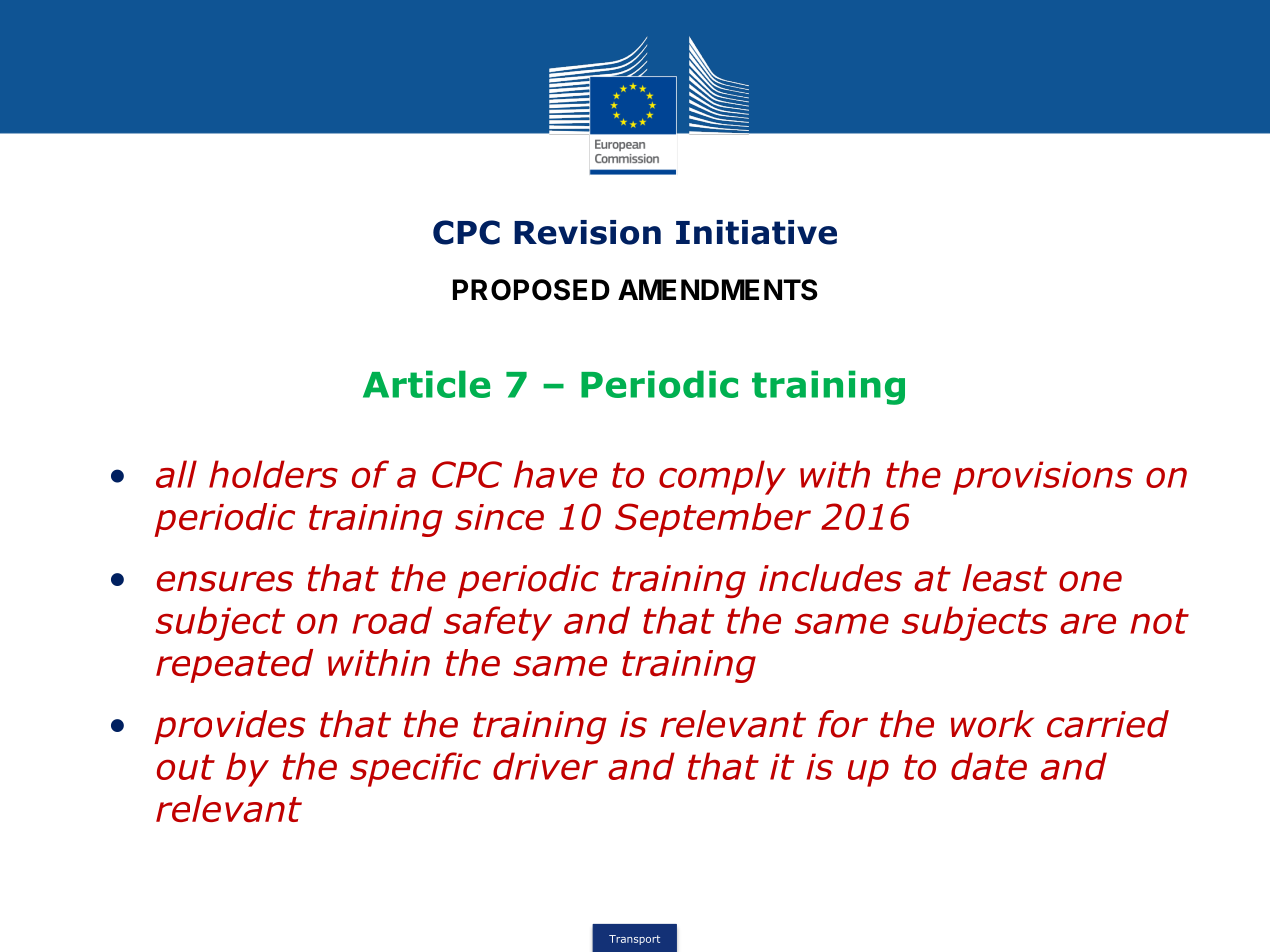 The height and width of the screenshot is (952, 1270). What do you see at coordinates (756, 232) in the screenshot?
I see `Initiative` at bounding box center [756, 232].
